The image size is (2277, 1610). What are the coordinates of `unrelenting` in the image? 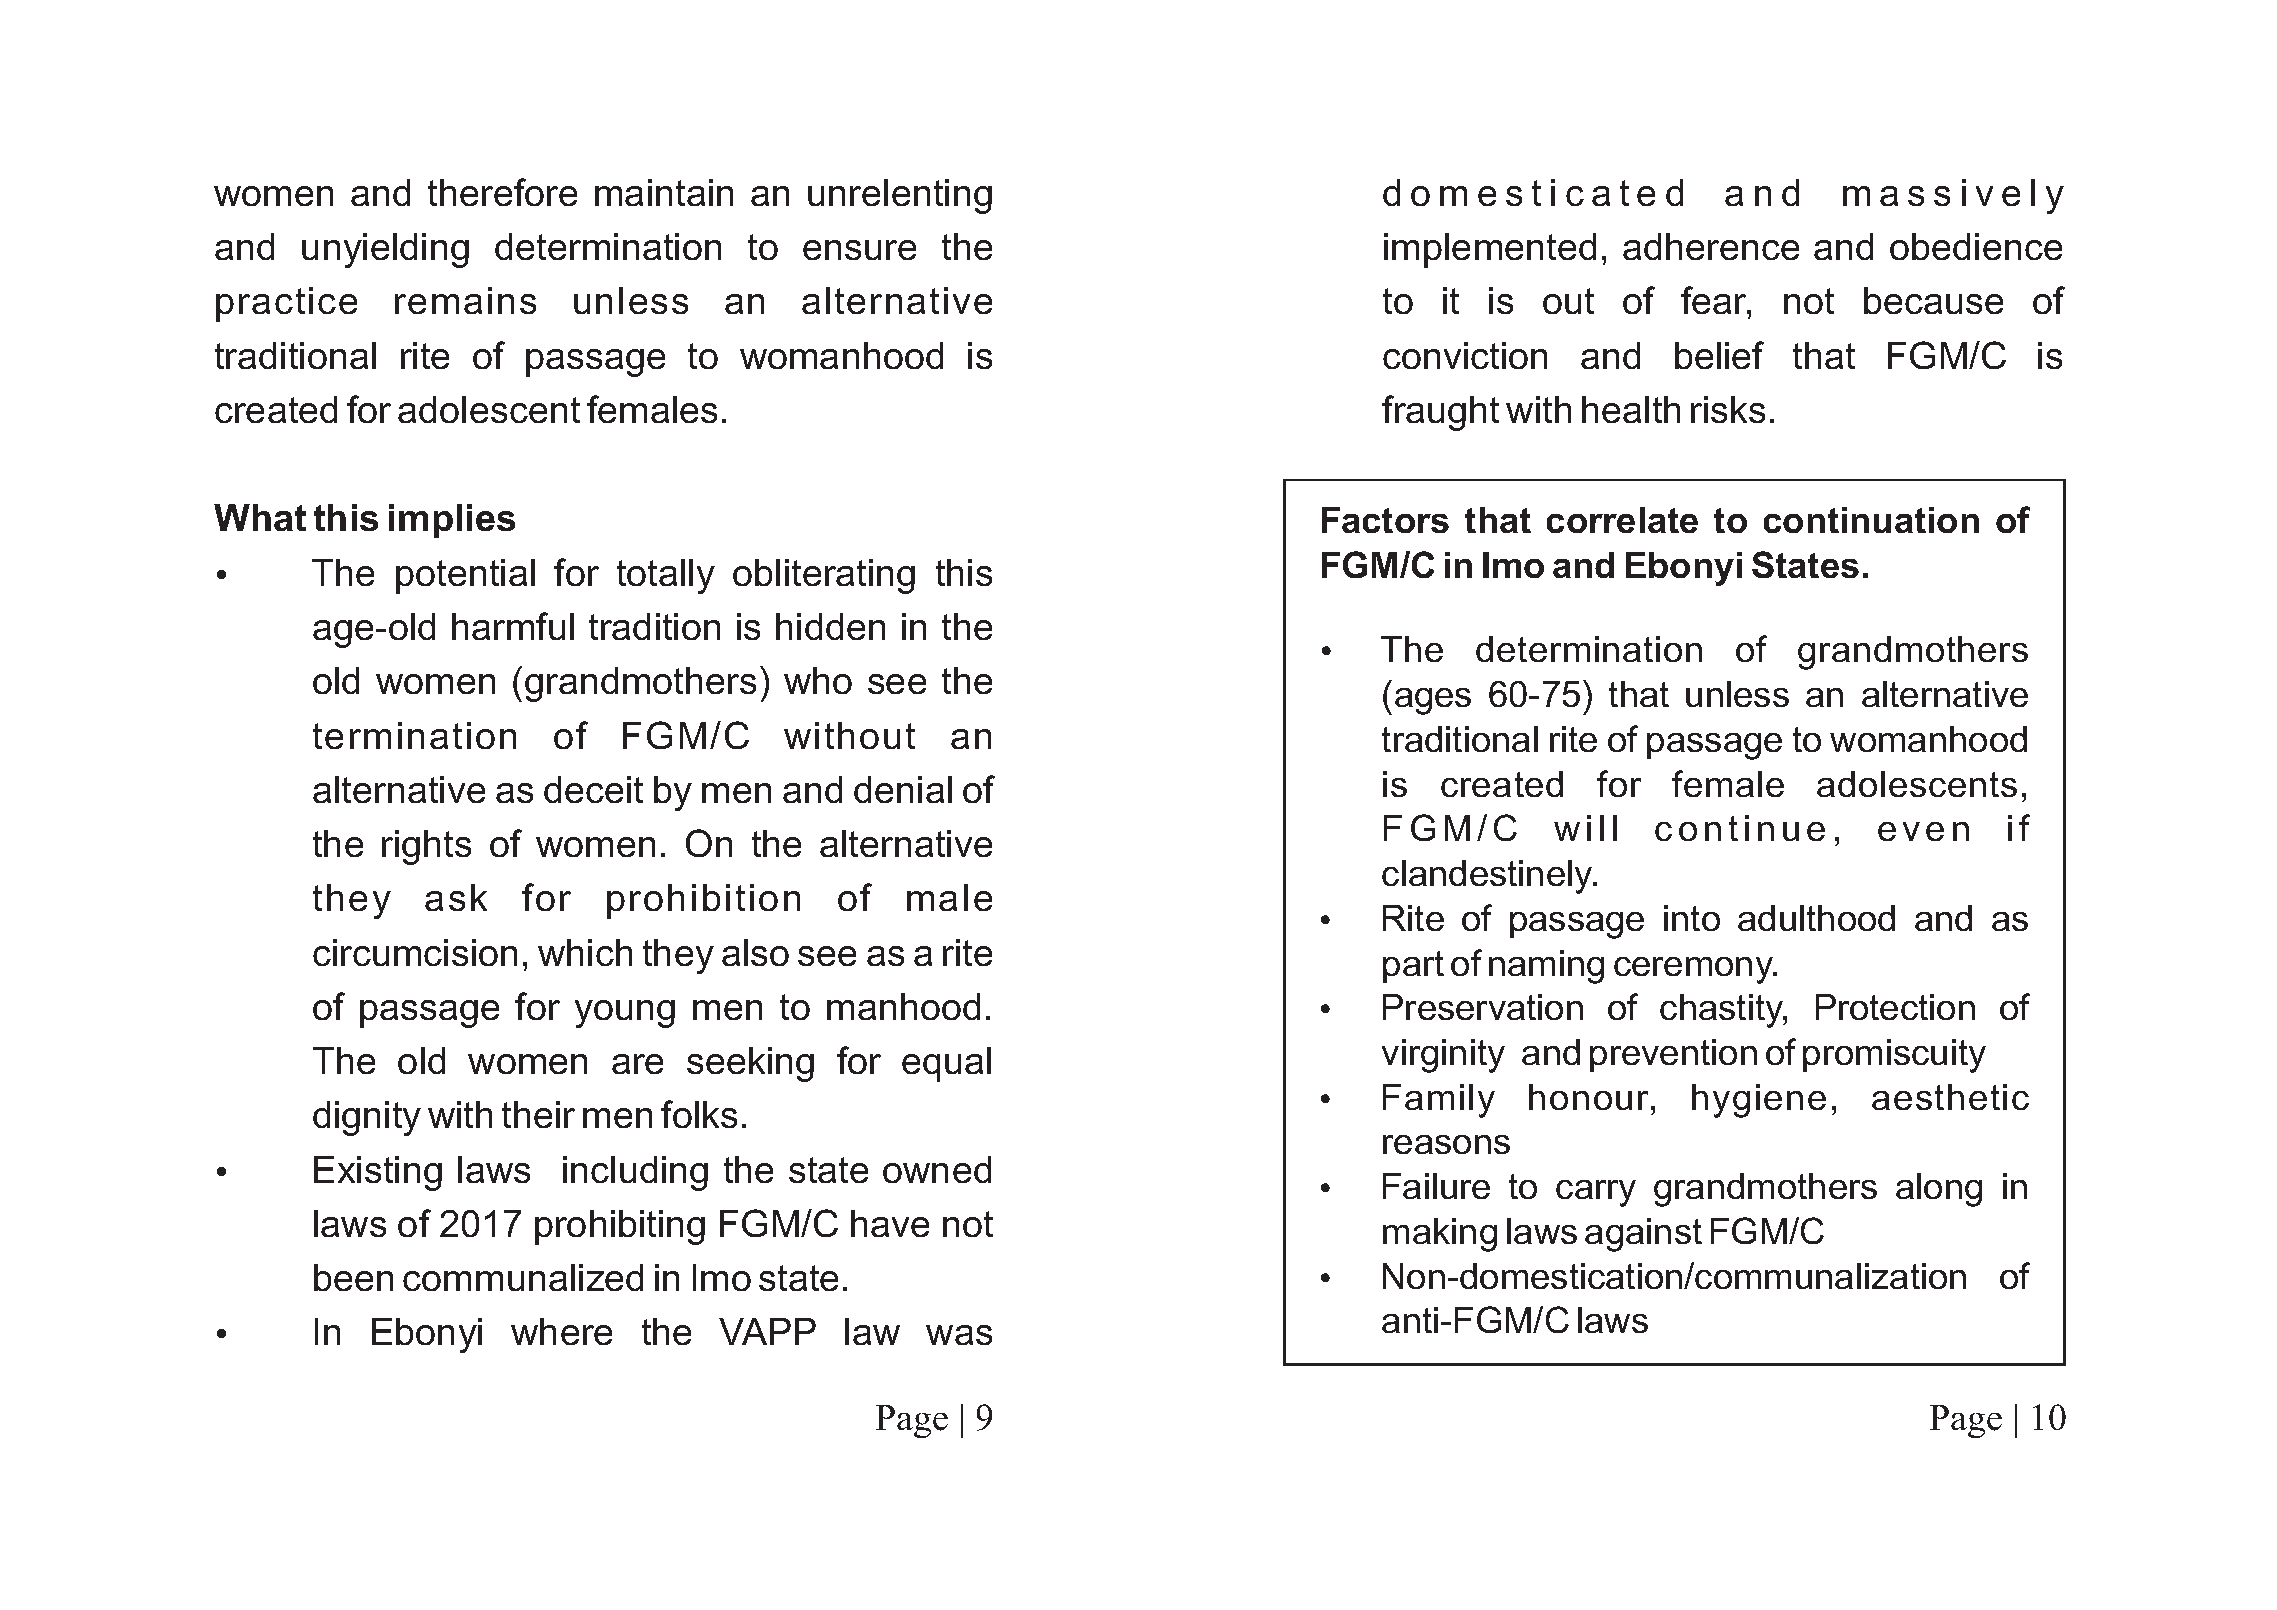 It's located at (900, 196).
